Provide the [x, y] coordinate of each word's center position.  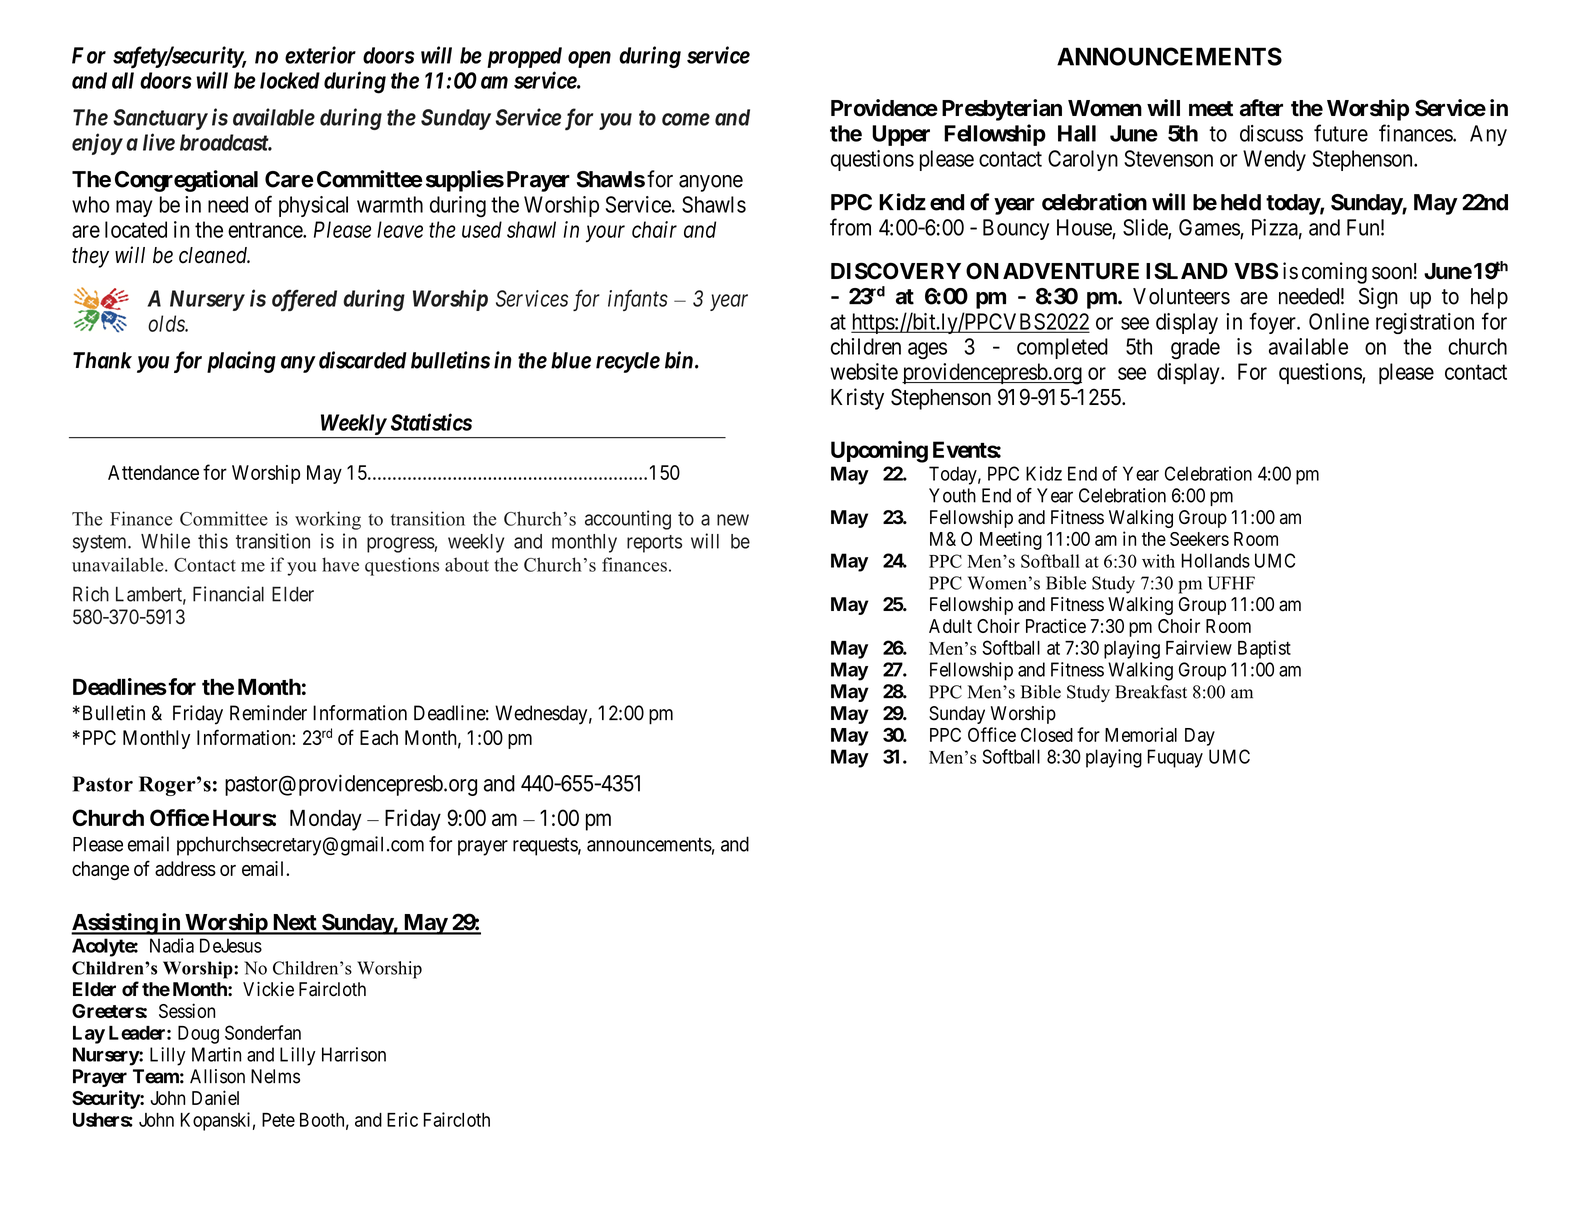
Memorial [1141, 734]
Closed [1047, 735]
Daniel [215, 1097]
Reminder [268, 713]
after [1261, 108]
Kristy [857, 399]
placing [241, 362]
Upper [901, 135]
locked [290, 80]
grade [1195, 348]
